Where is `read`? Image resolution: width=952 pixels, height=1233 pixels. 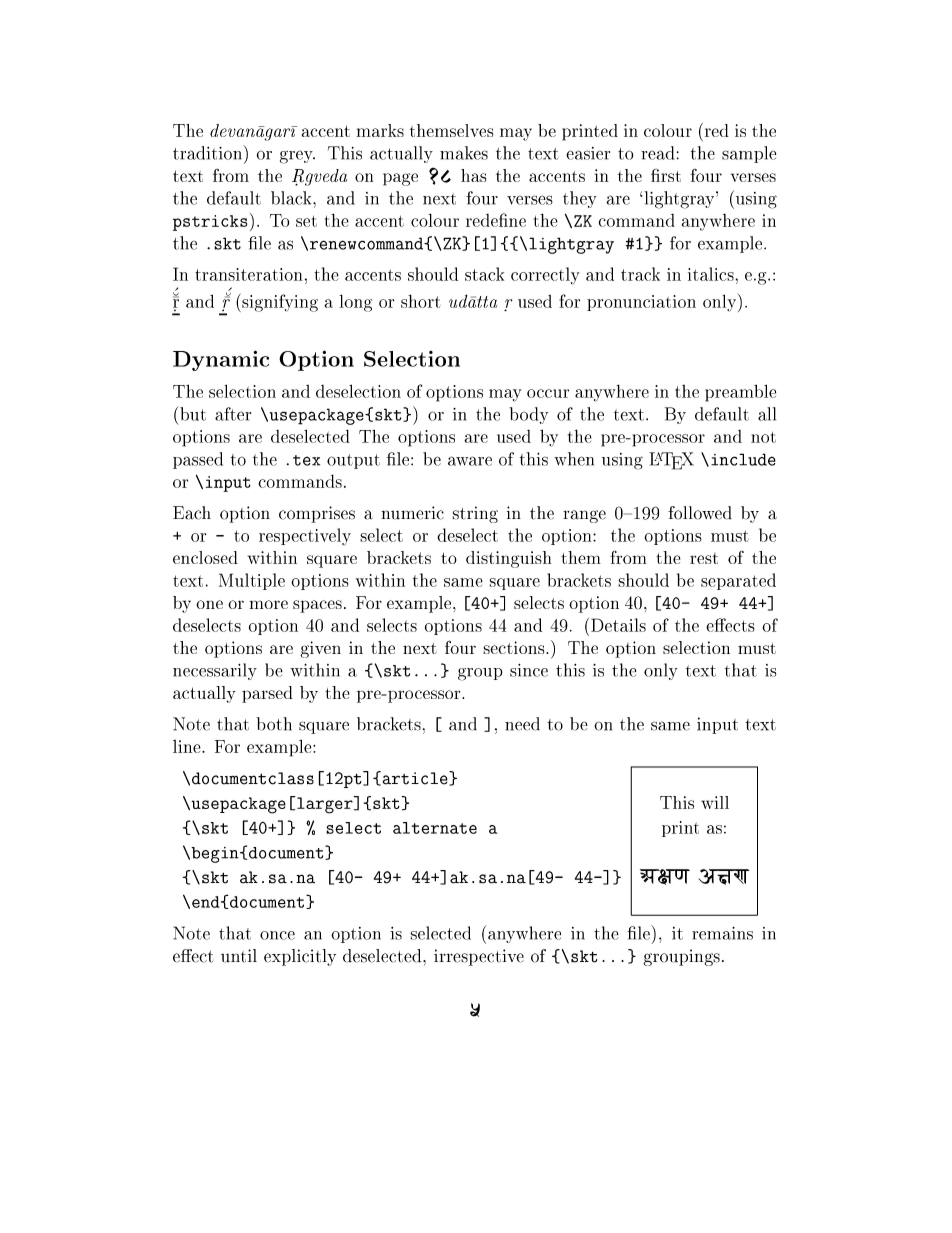
read is located at coordinates (657, 153).
